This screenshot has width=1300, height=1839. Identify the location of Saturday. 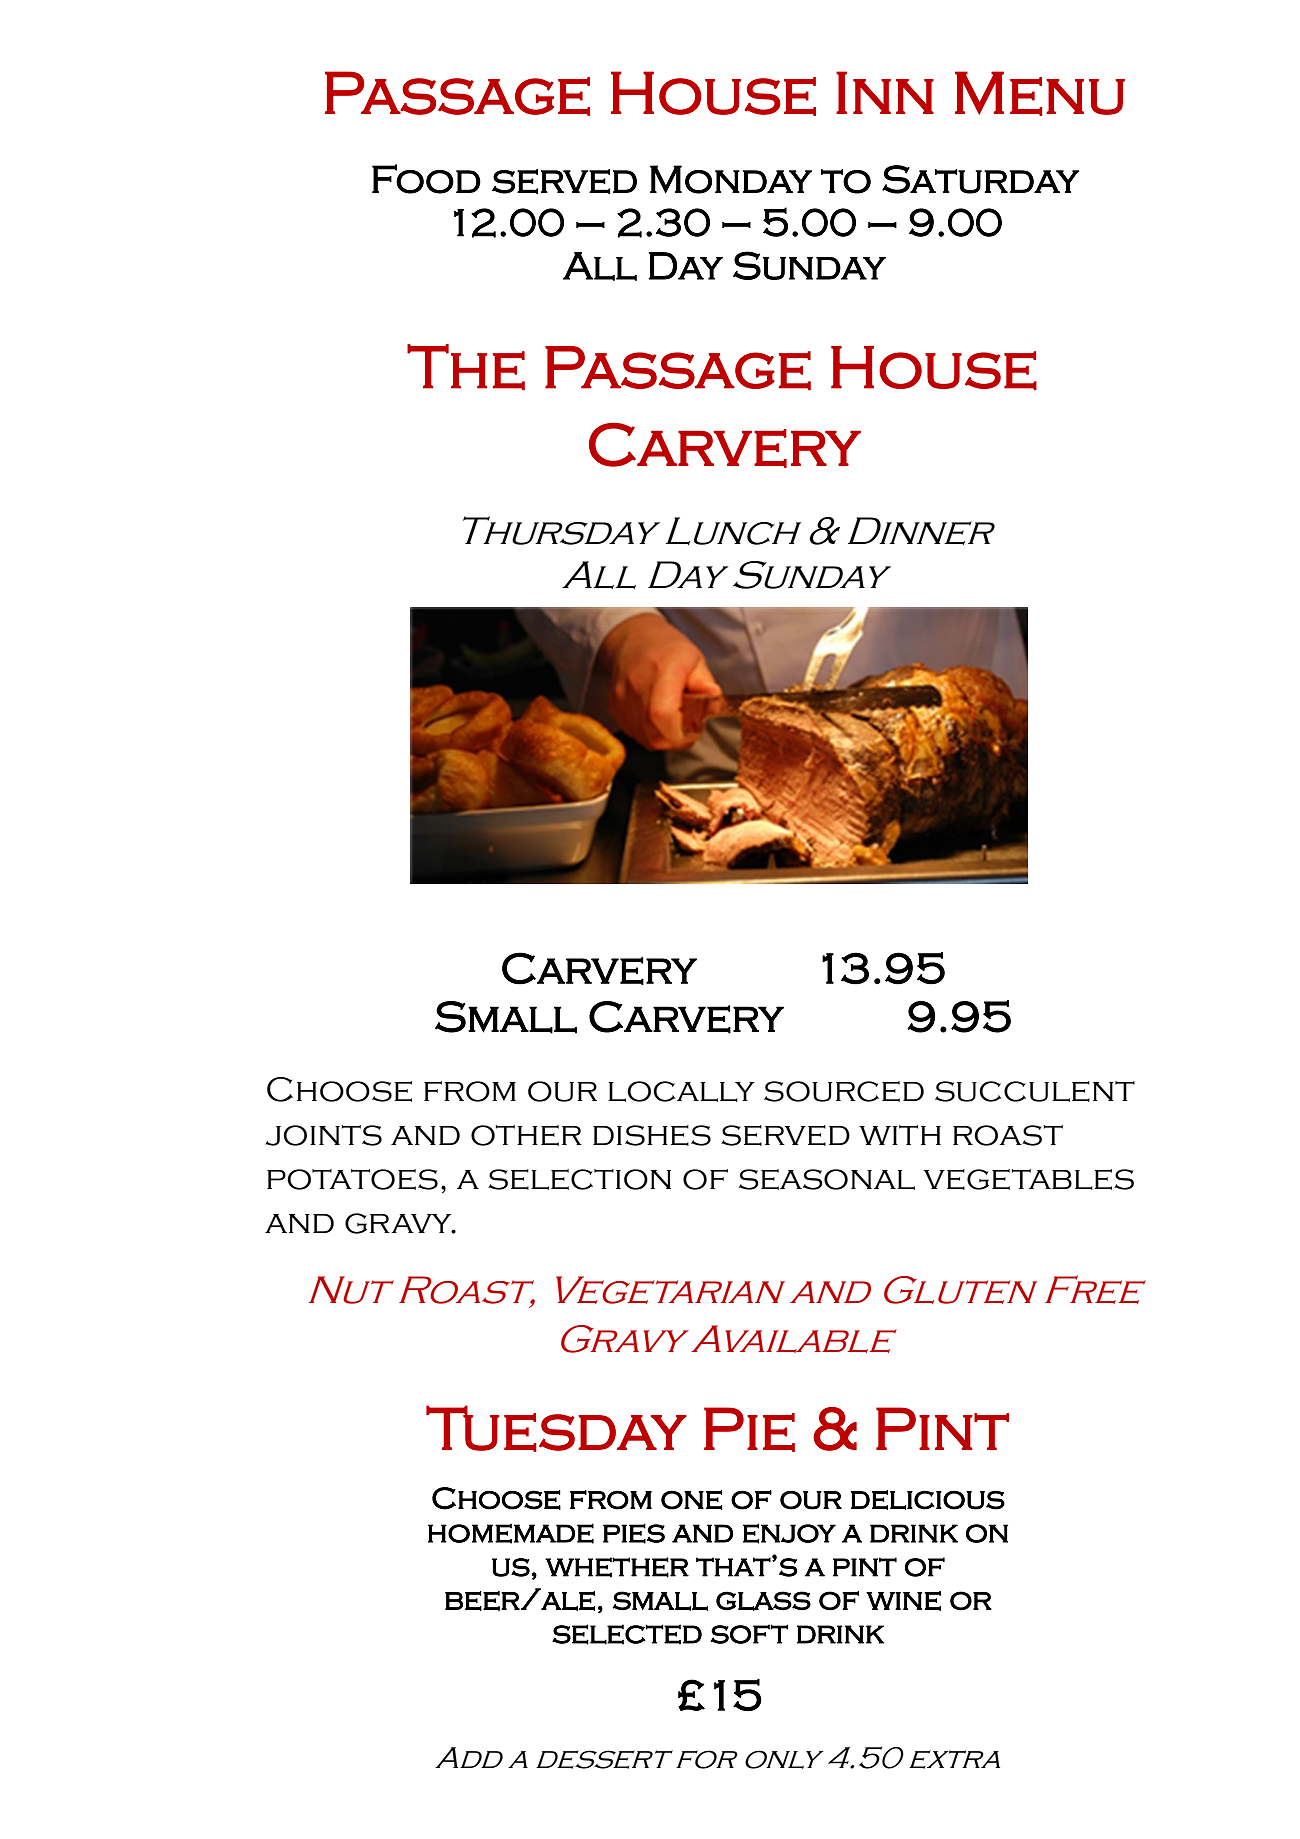
(980, 179).
